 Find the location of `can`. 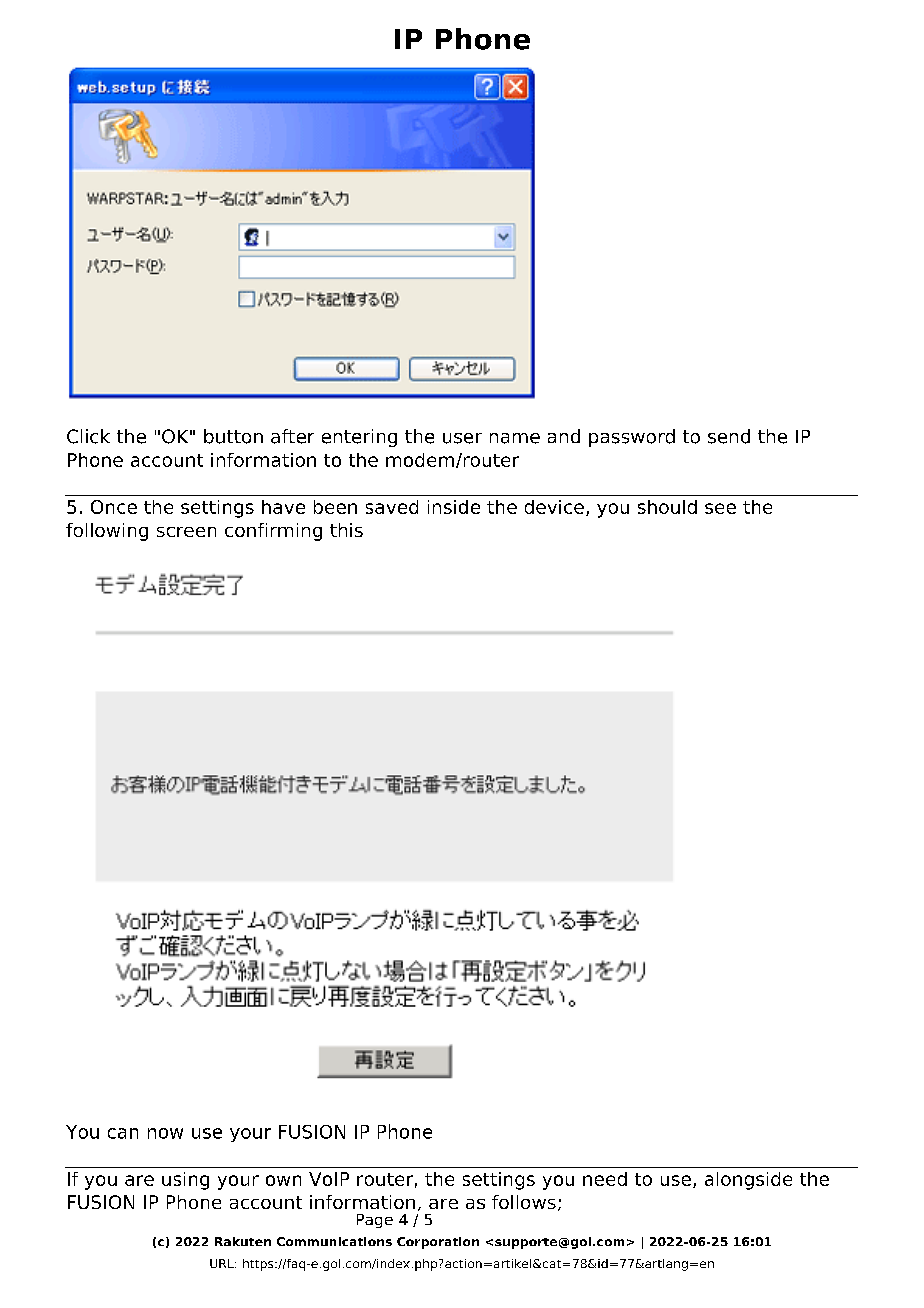

can is located at coordinates (123, 1133).
